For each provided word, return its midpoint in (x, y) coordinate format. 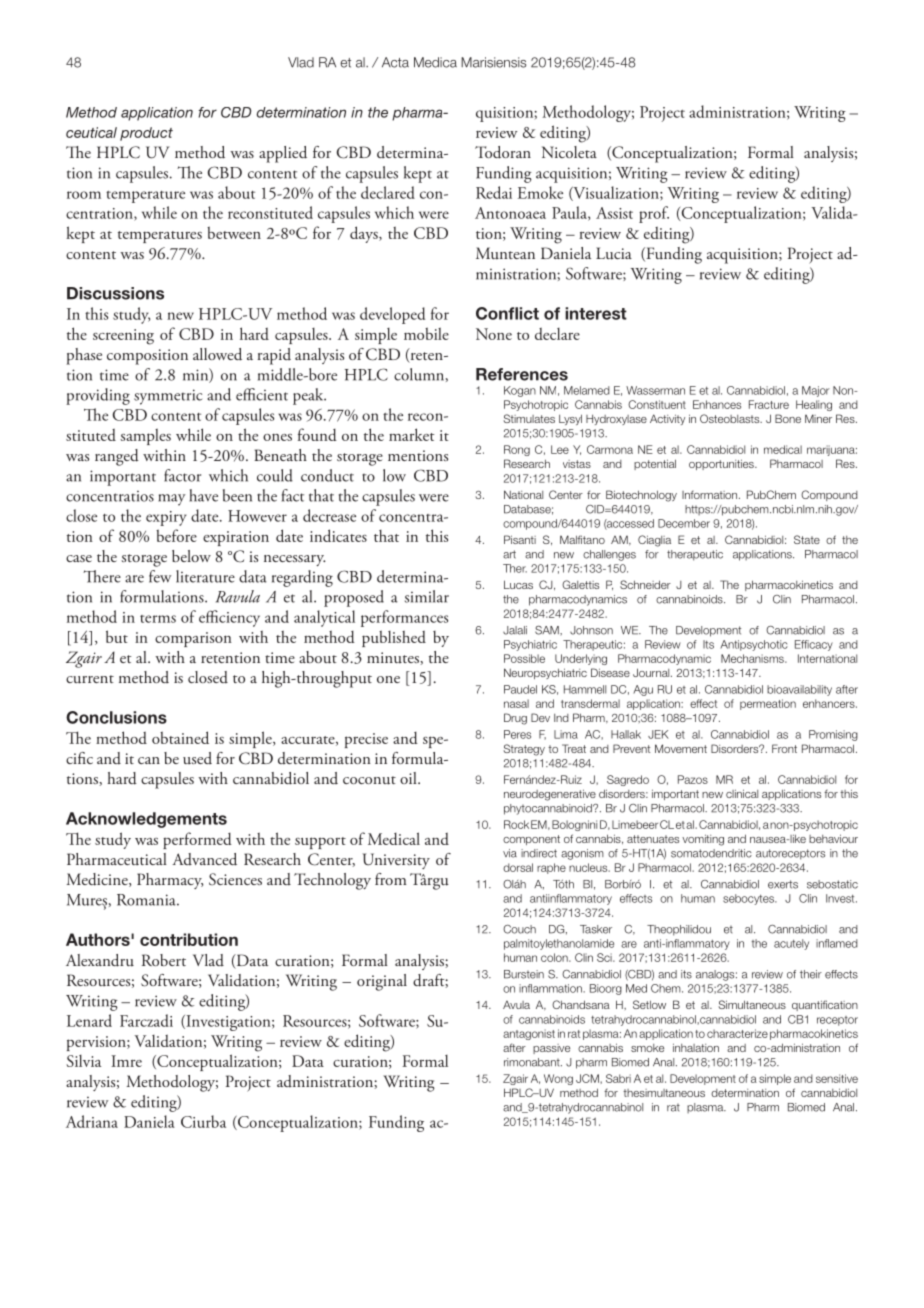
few (160, 576)
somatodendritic (711, 853)
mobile (426, 333)
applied (283, 154)
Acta (395, 62)
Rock (516, 824)
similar (427, 596)
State (807, 539)
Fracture (769, 404)
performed (197, 840)
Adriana (92, 1121)
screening (123, 337)
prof (654, 214)
